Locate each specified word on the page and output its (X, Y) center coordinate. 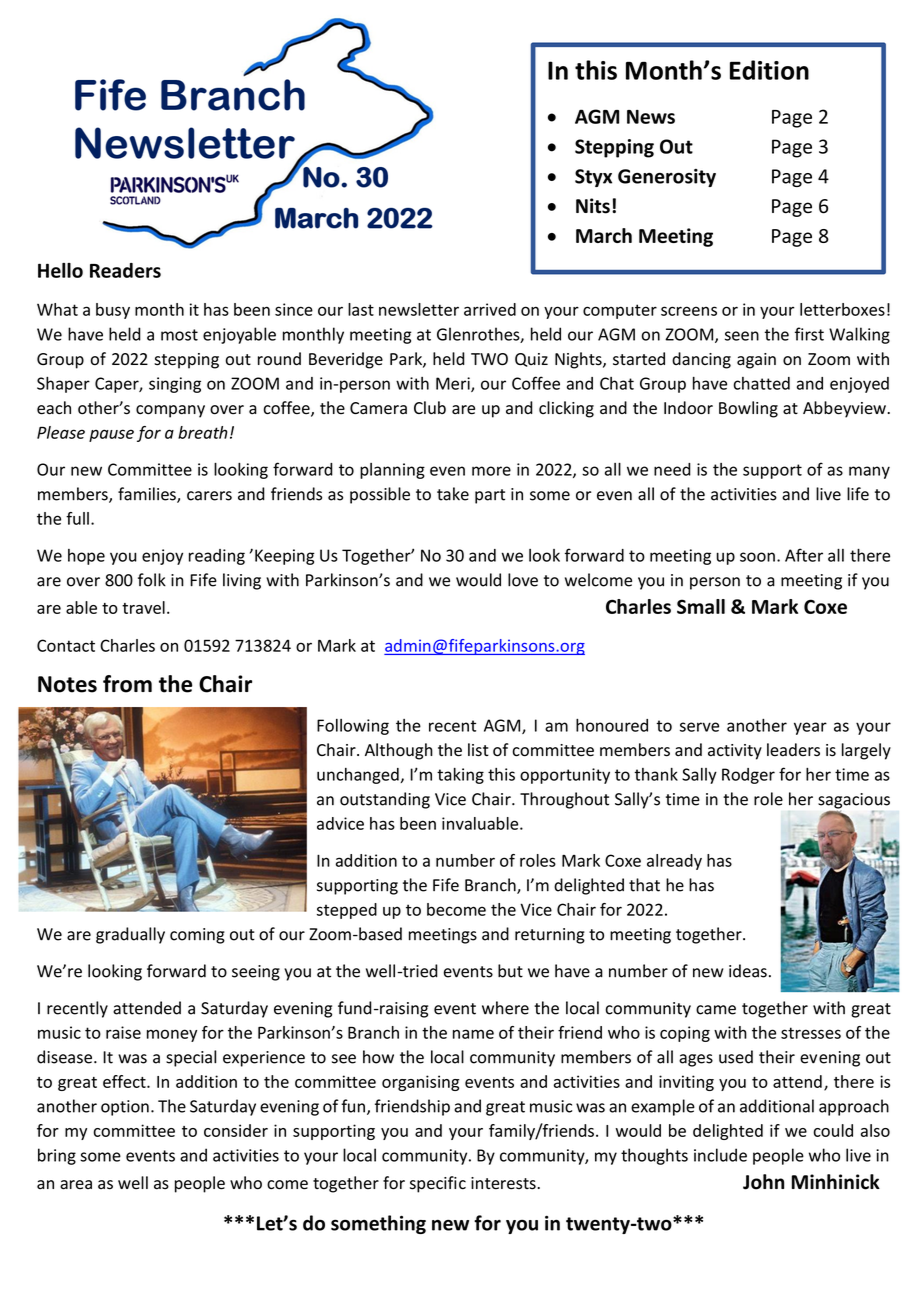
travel (143, 607)
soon (757, 557)
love (523, 580)
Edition (769, 70)
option (125, 1108)
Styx (593, 178)
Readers (125, 270)
